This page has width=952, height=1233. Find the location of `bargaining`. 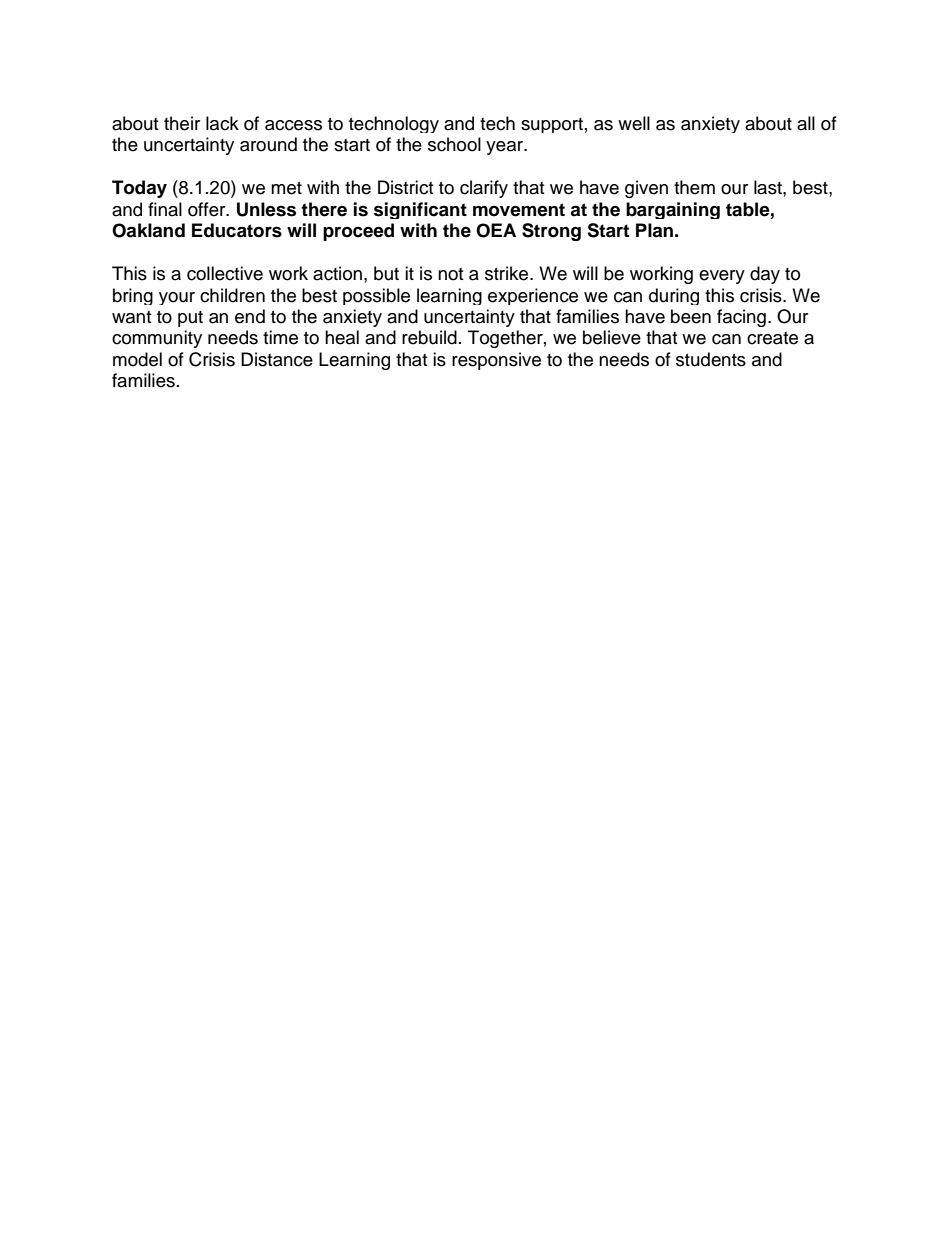

bargaining is located at coordinates (673, 210).
